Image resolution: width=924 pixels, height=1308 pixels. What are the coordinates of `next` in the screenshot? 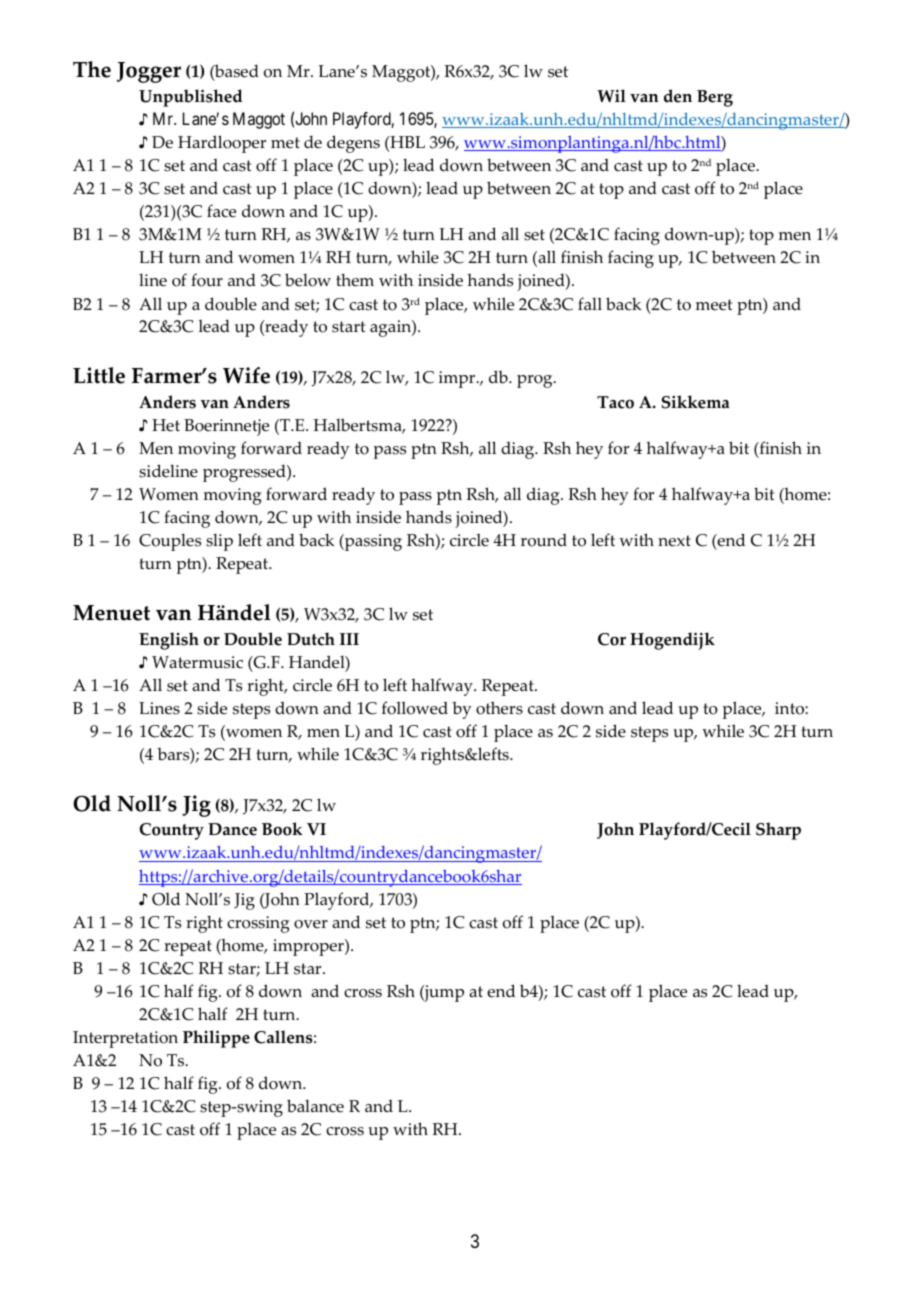 It's located at (674, 541).
